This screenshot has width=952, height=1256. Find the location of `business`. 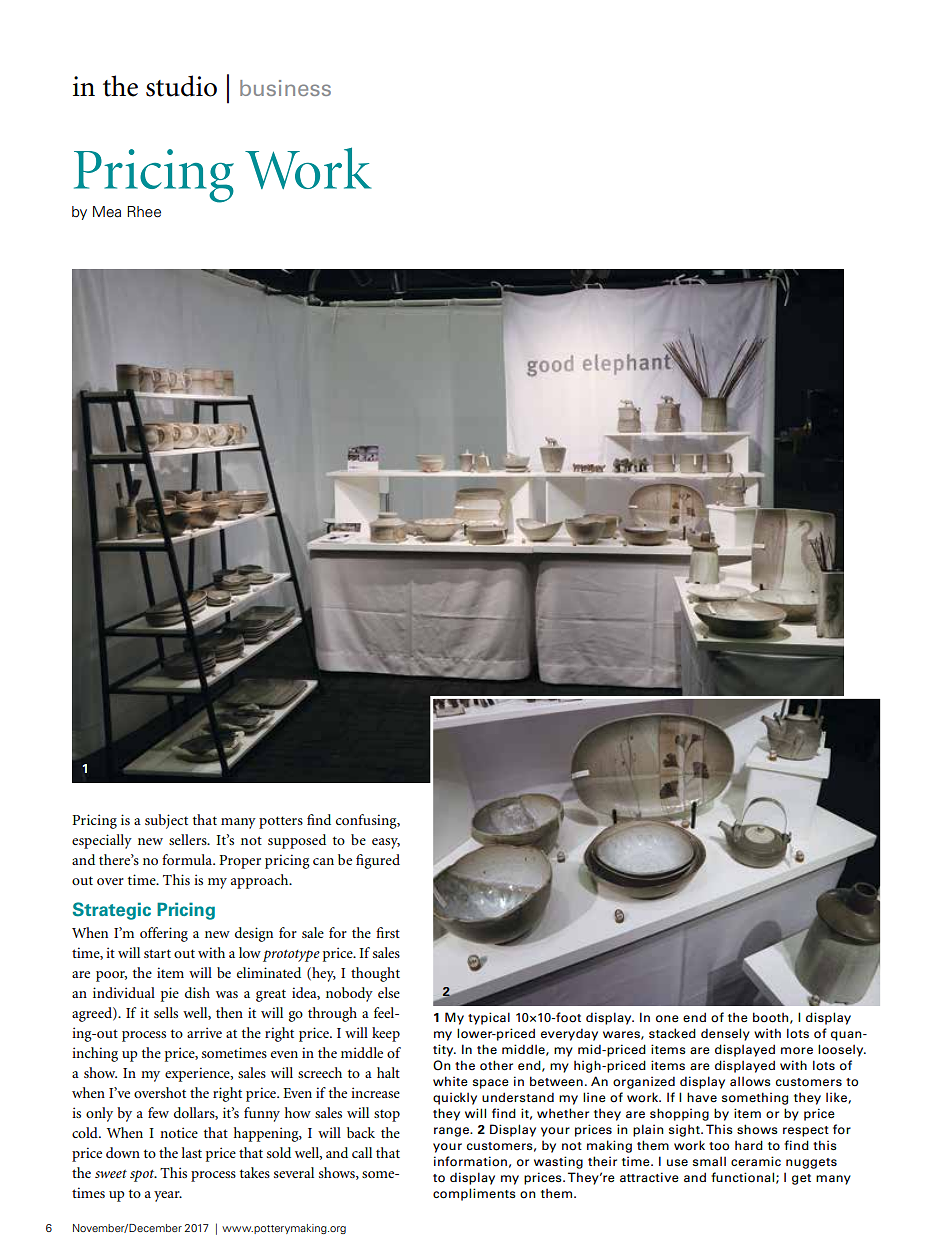

business is located at coordinates (285, 88).
